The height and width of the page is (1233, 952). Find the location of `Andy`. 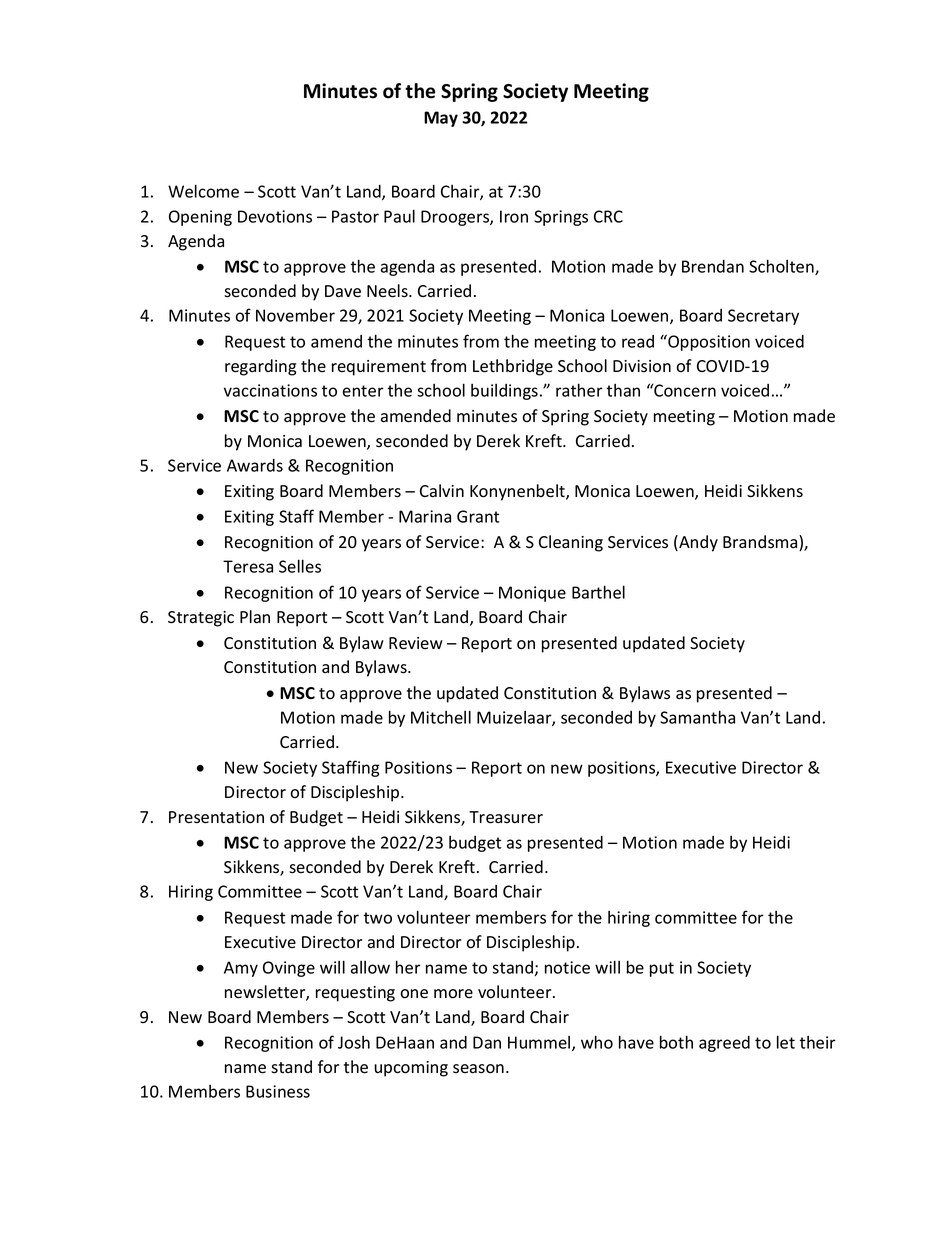

Andy is located at coordinates (697, 543).
